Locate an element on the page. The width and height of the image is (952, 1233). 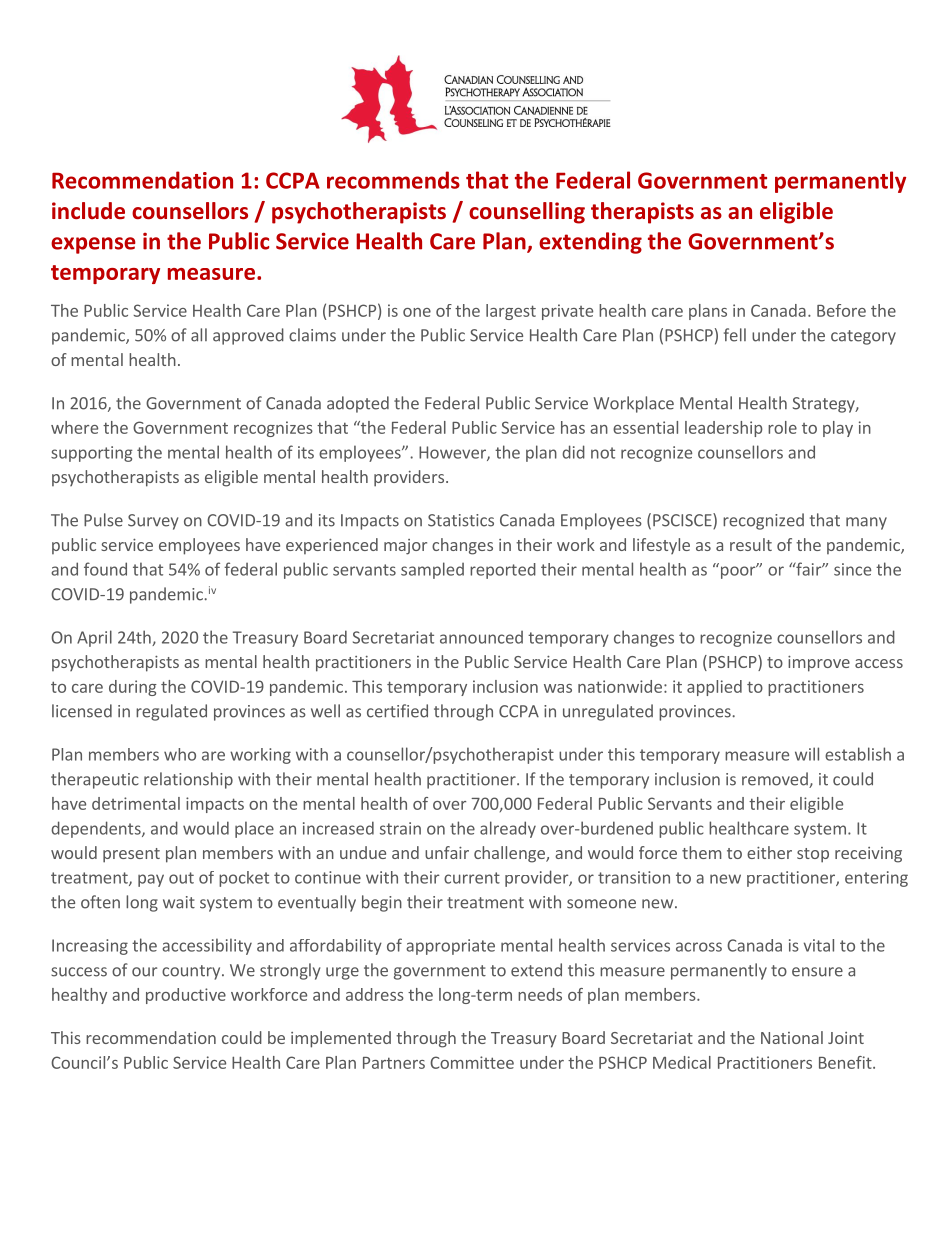
who is located at coordinates (180, 754).
